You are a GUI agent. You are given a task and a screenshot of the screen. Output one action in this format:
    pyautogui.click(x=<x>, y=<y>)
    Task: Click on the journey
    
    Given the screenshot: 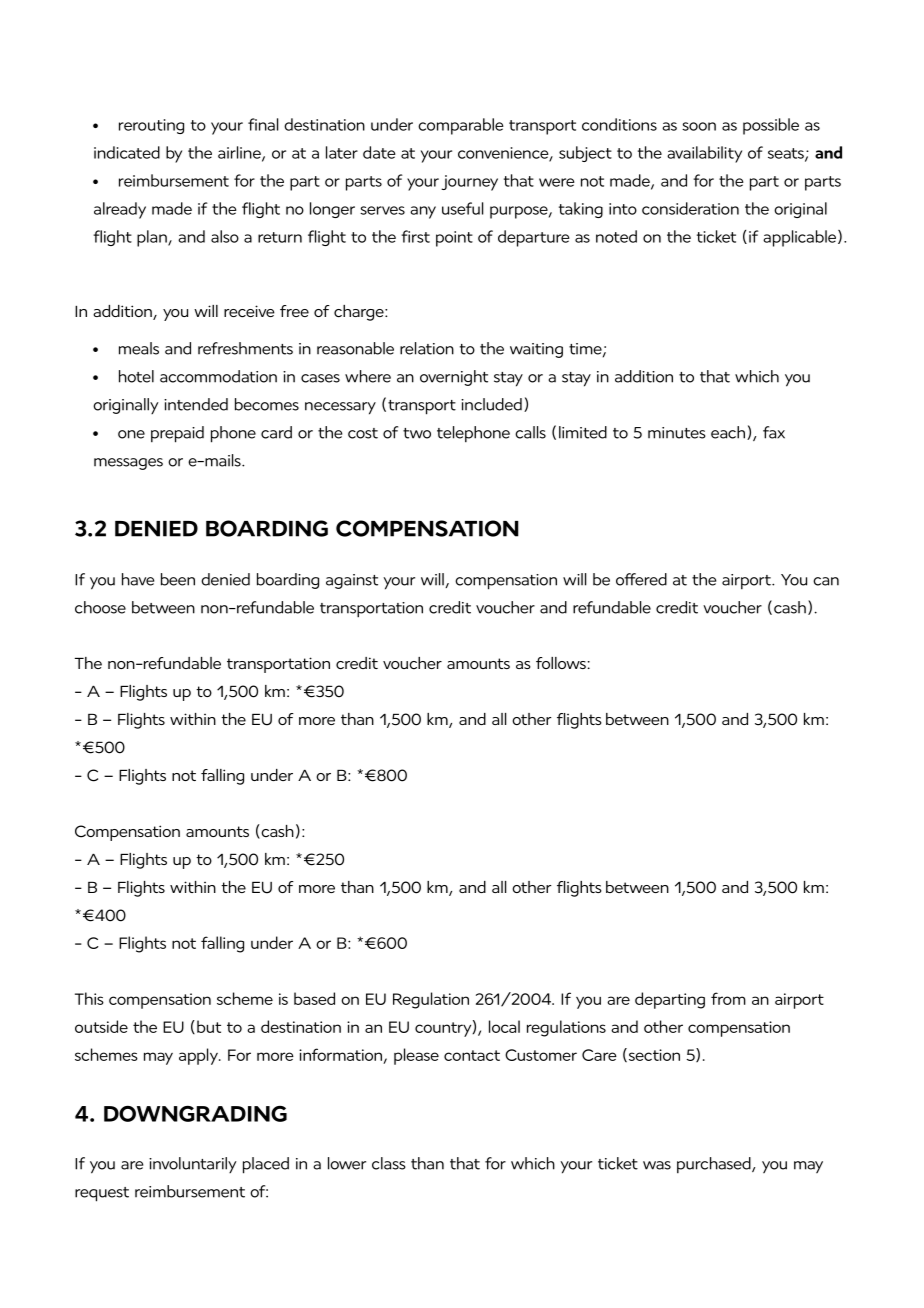 What is the action you would take?
    pyautogui.click(x=469, y=183)
